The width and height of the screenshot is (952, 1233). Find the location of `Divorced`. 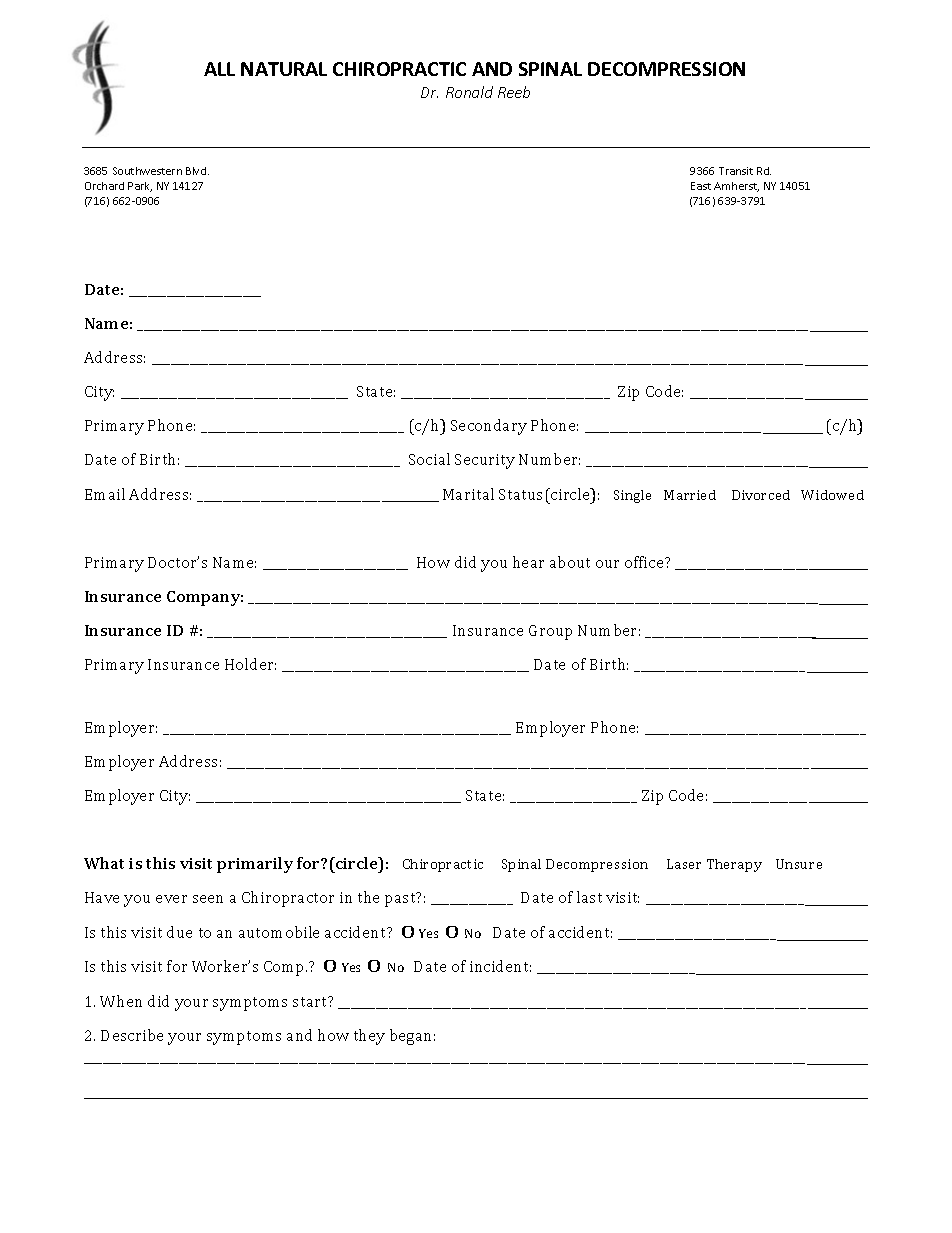

Divorced is located at coordinates (761, 495).
